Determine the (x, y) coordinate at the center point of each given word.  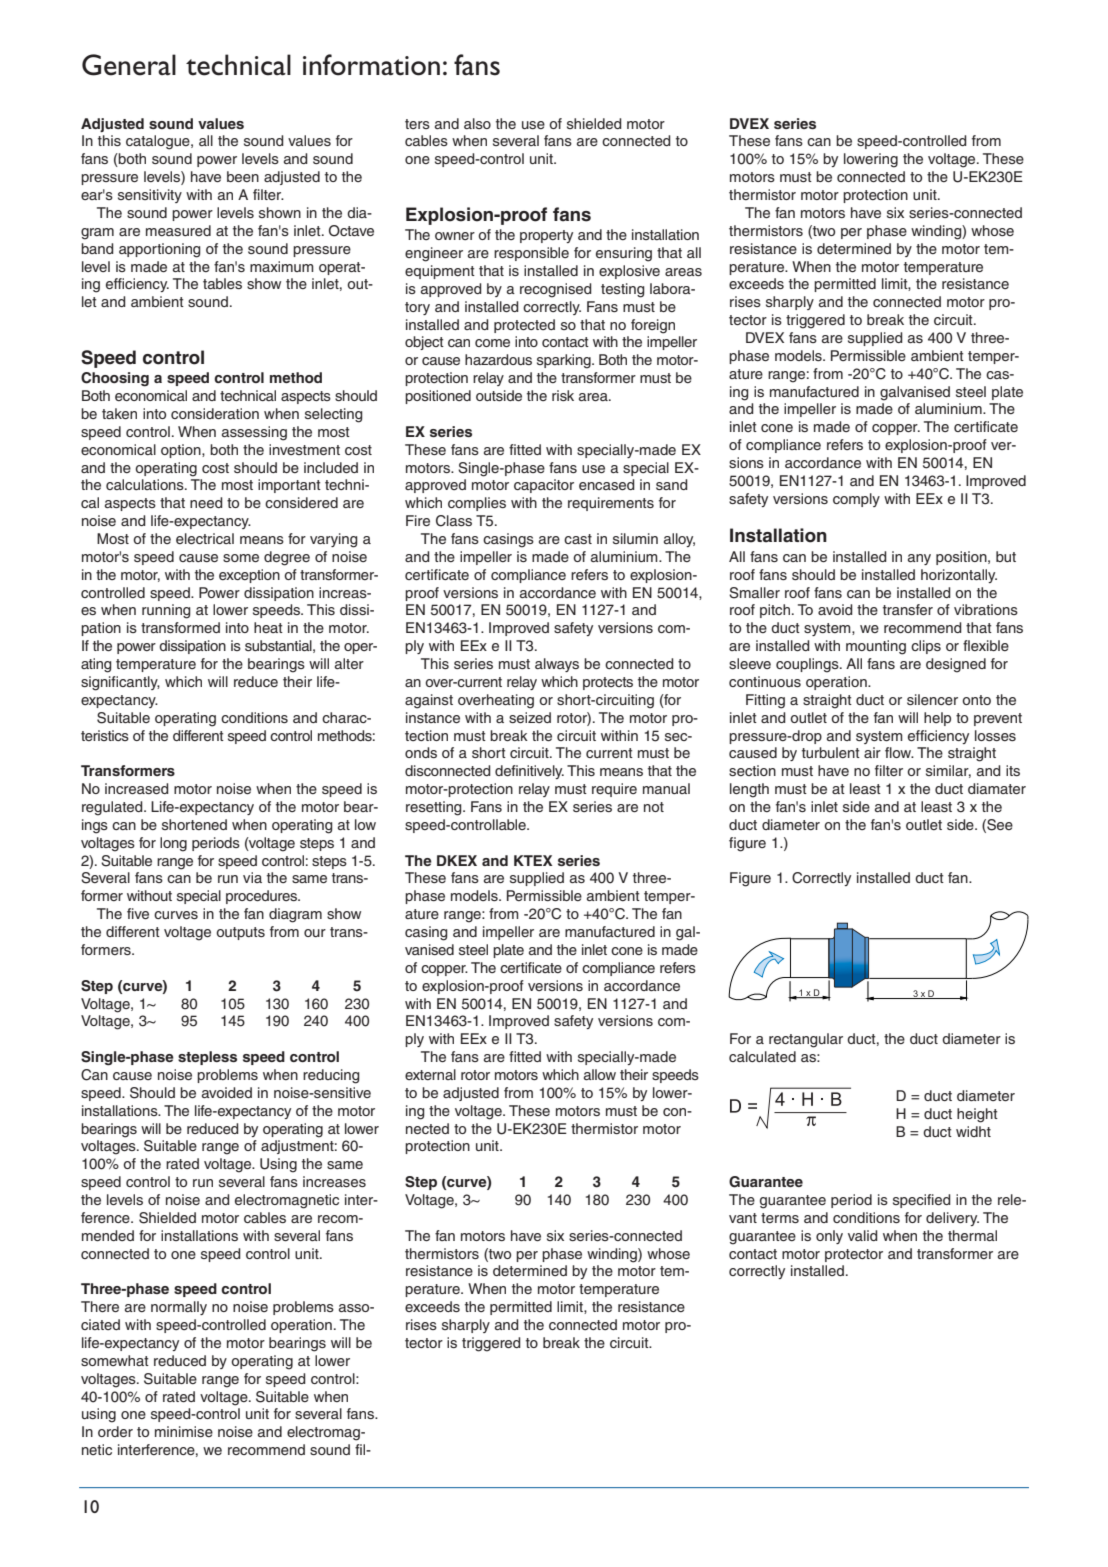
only (829, 1237)
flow (899, 752)
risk (563, 395)
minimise (184, 1431)
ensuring (624, 254)
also (477, 123)
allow (600, 1074)
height (977, 1115)
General (129, 65)
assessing (254, 433)
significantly (120, 683)
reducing (331, 1076)
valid (863, 1235)
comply (856, 500)
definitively (529, 772)
